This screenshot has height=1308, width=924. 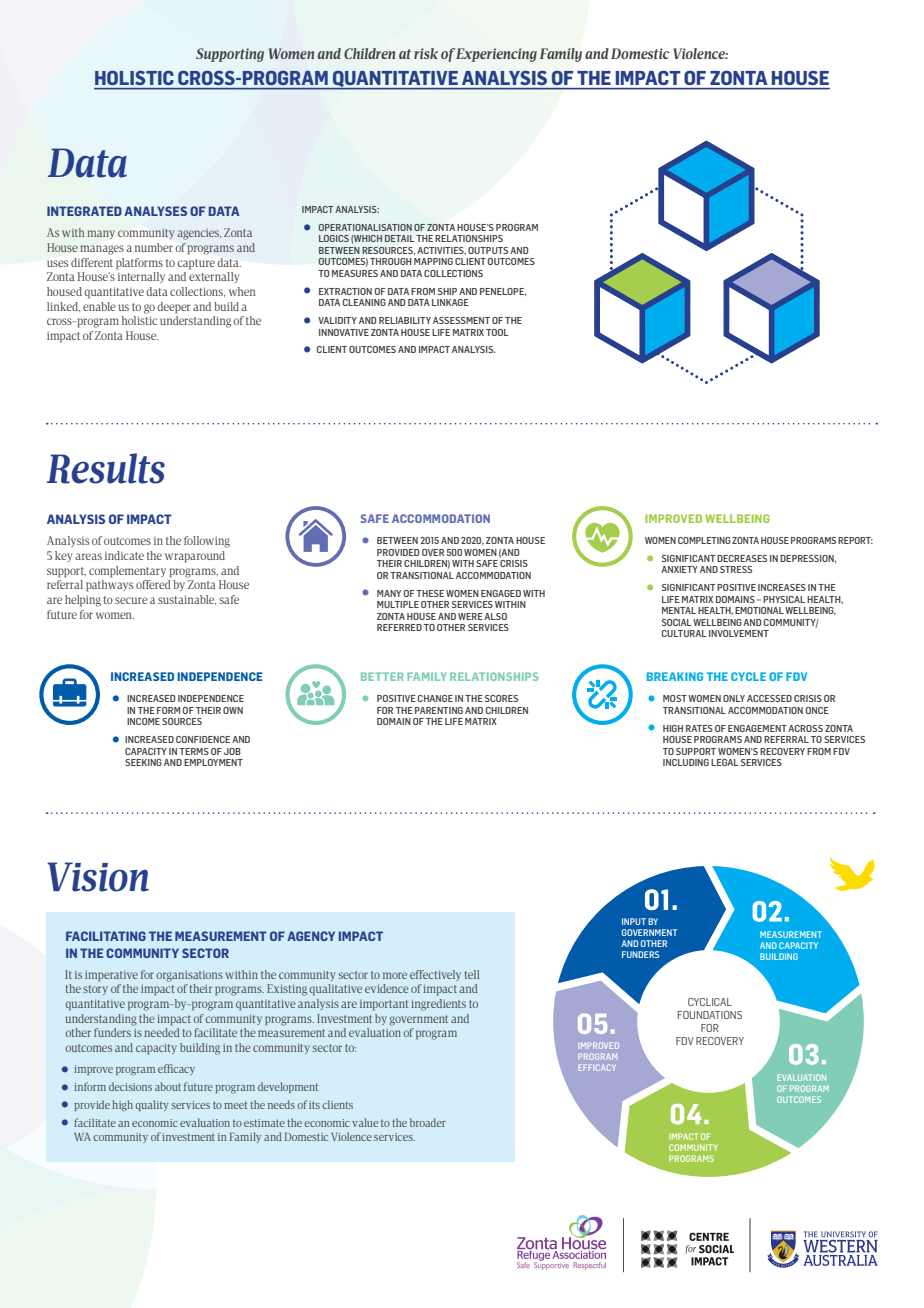 What do you see at coordinates (143, 762) in the screenshot?
I see `SEEKING` at bounding box center [143, 762].
